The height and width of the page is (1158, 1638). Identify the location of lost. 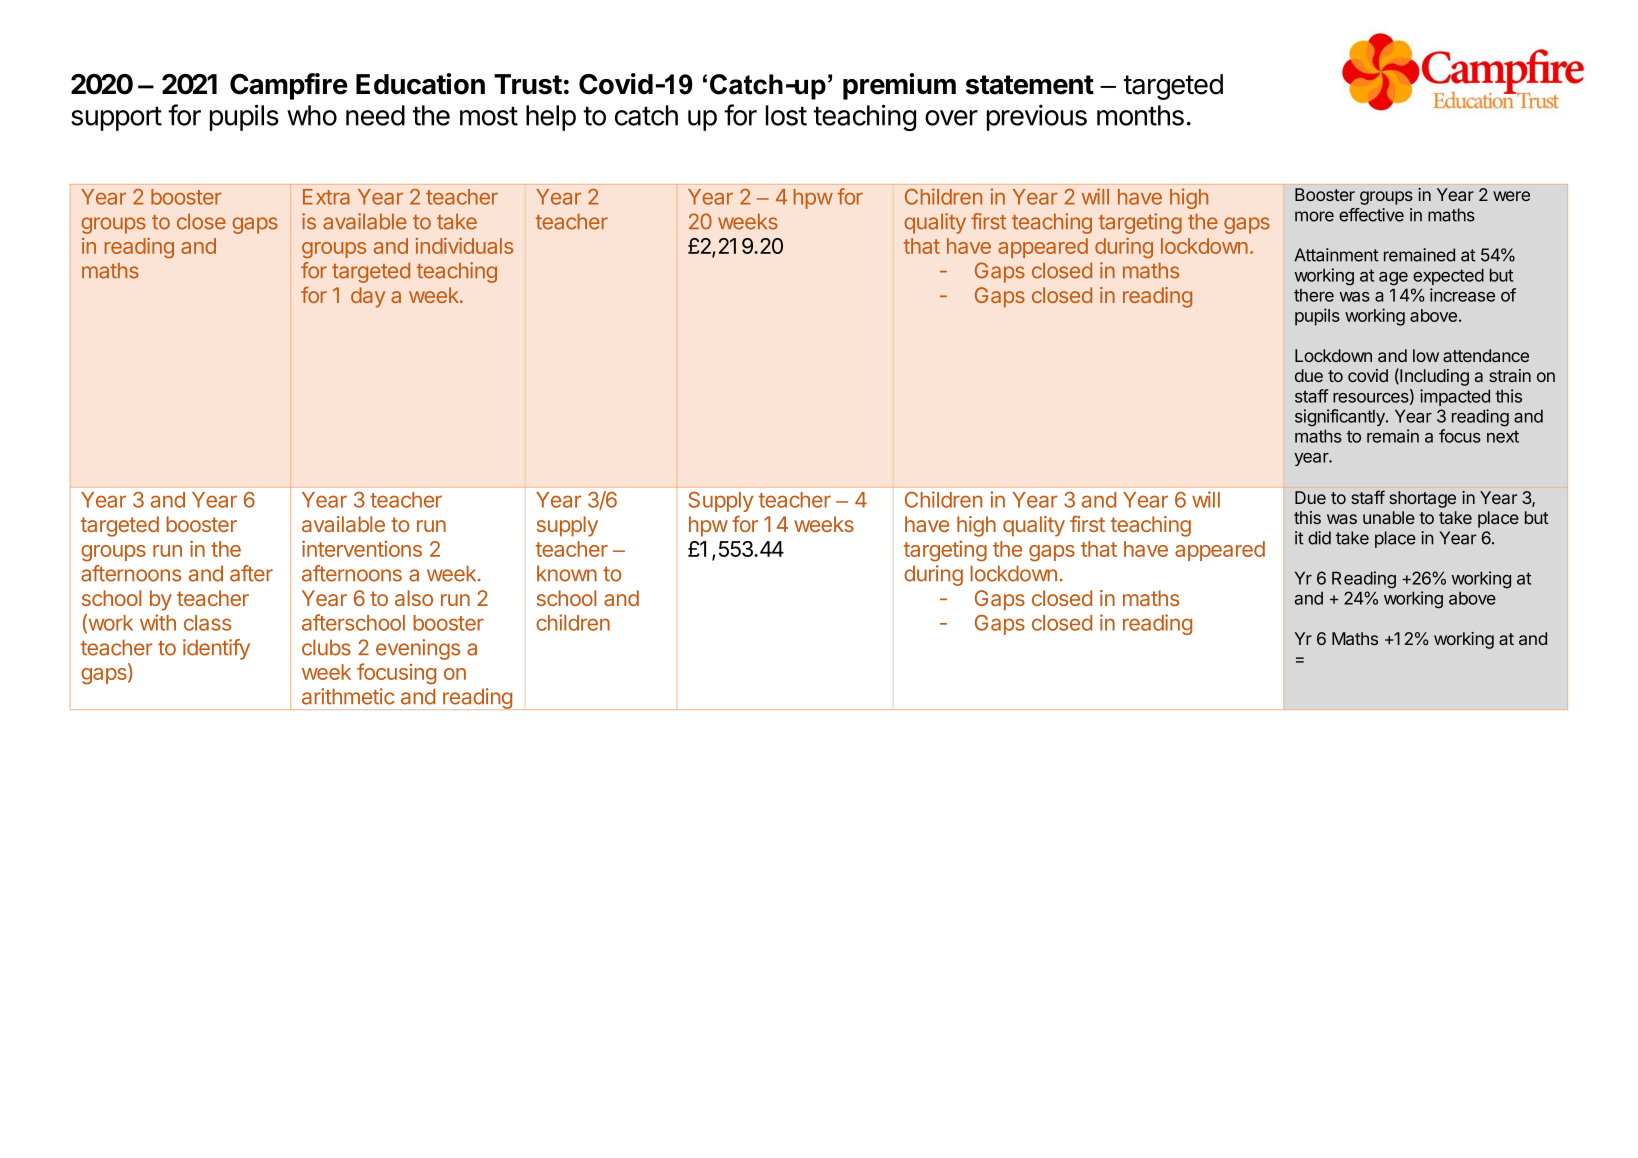
(786, 115).
